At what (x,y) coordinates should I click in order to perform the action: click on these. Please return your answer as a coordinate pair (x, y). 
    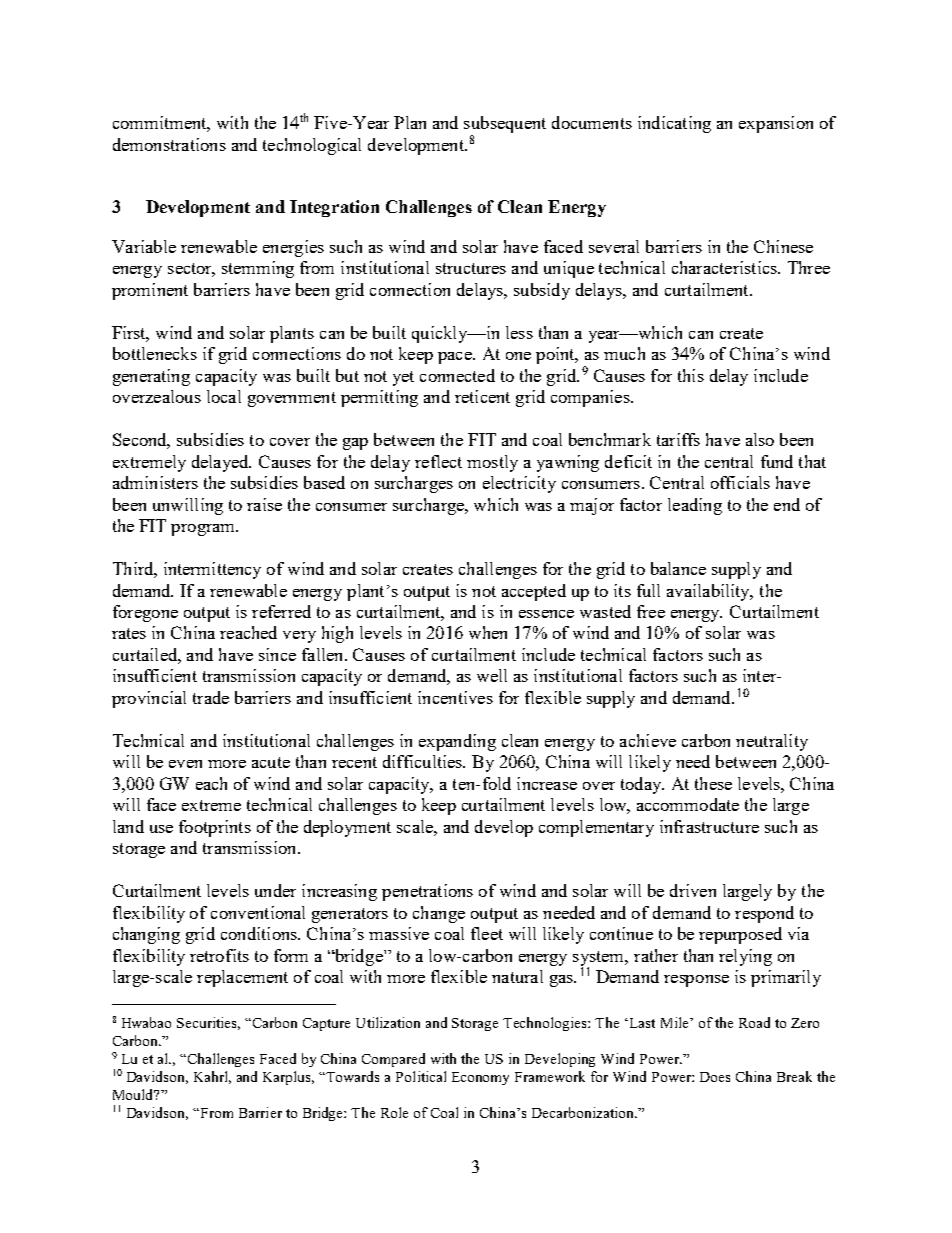
    Looking at the image, I should click on (713, 783).
